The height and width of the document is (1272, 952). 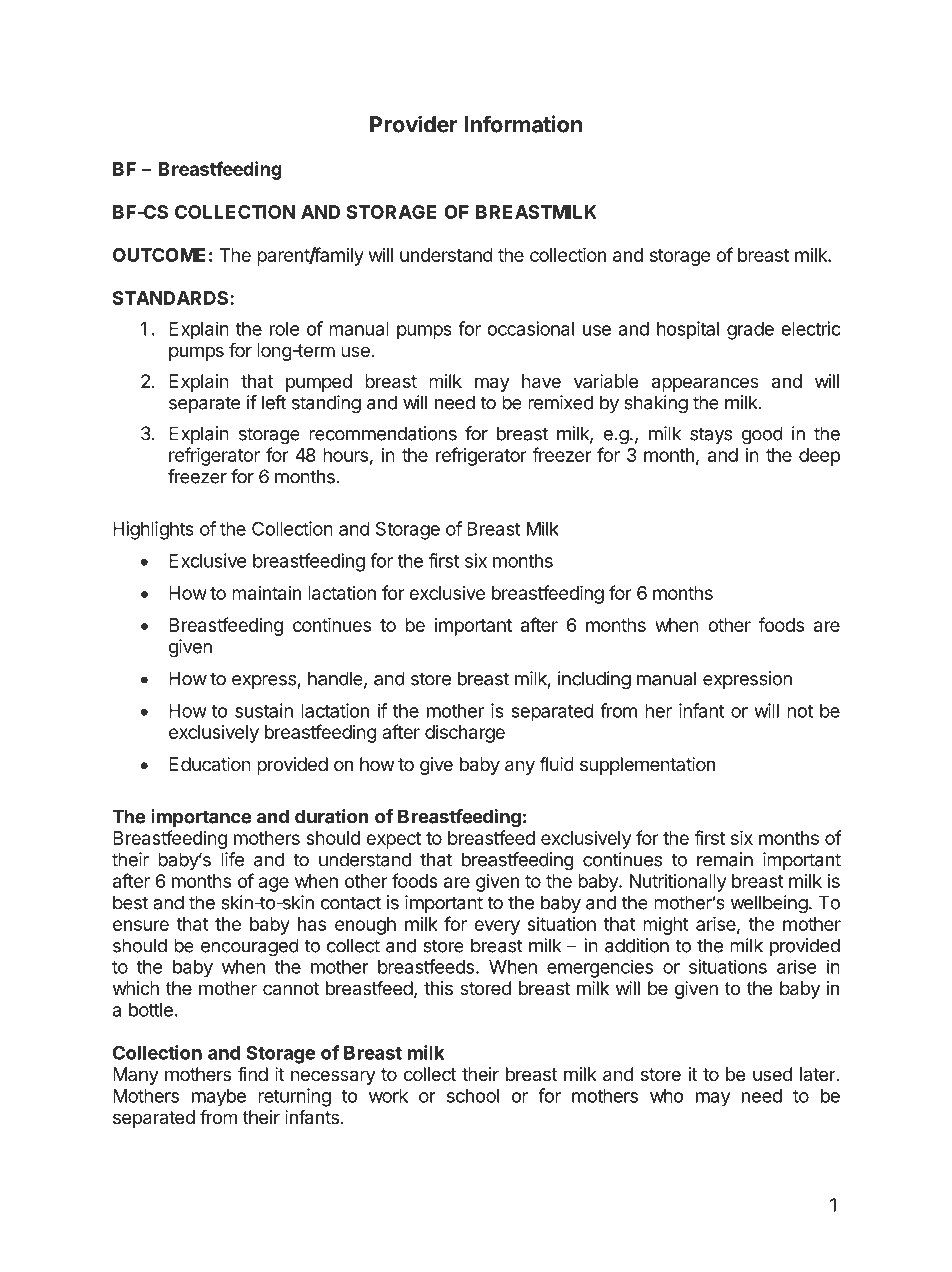 What do you see at coordinates (750, 331) in the document?
I see `grade` at bounding box center [750, 331].
